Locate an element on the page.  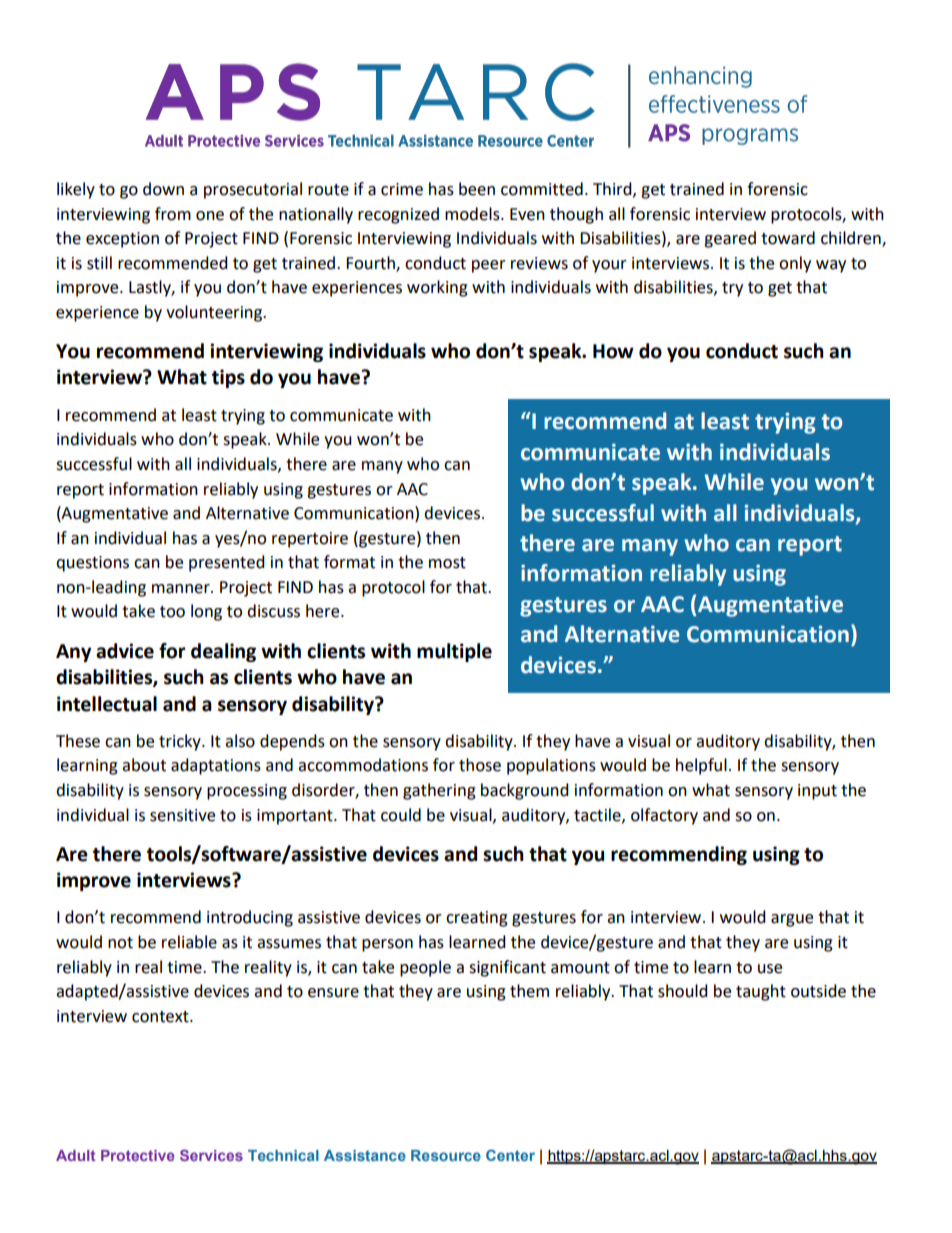
input is located at coordinates (817, 792).
